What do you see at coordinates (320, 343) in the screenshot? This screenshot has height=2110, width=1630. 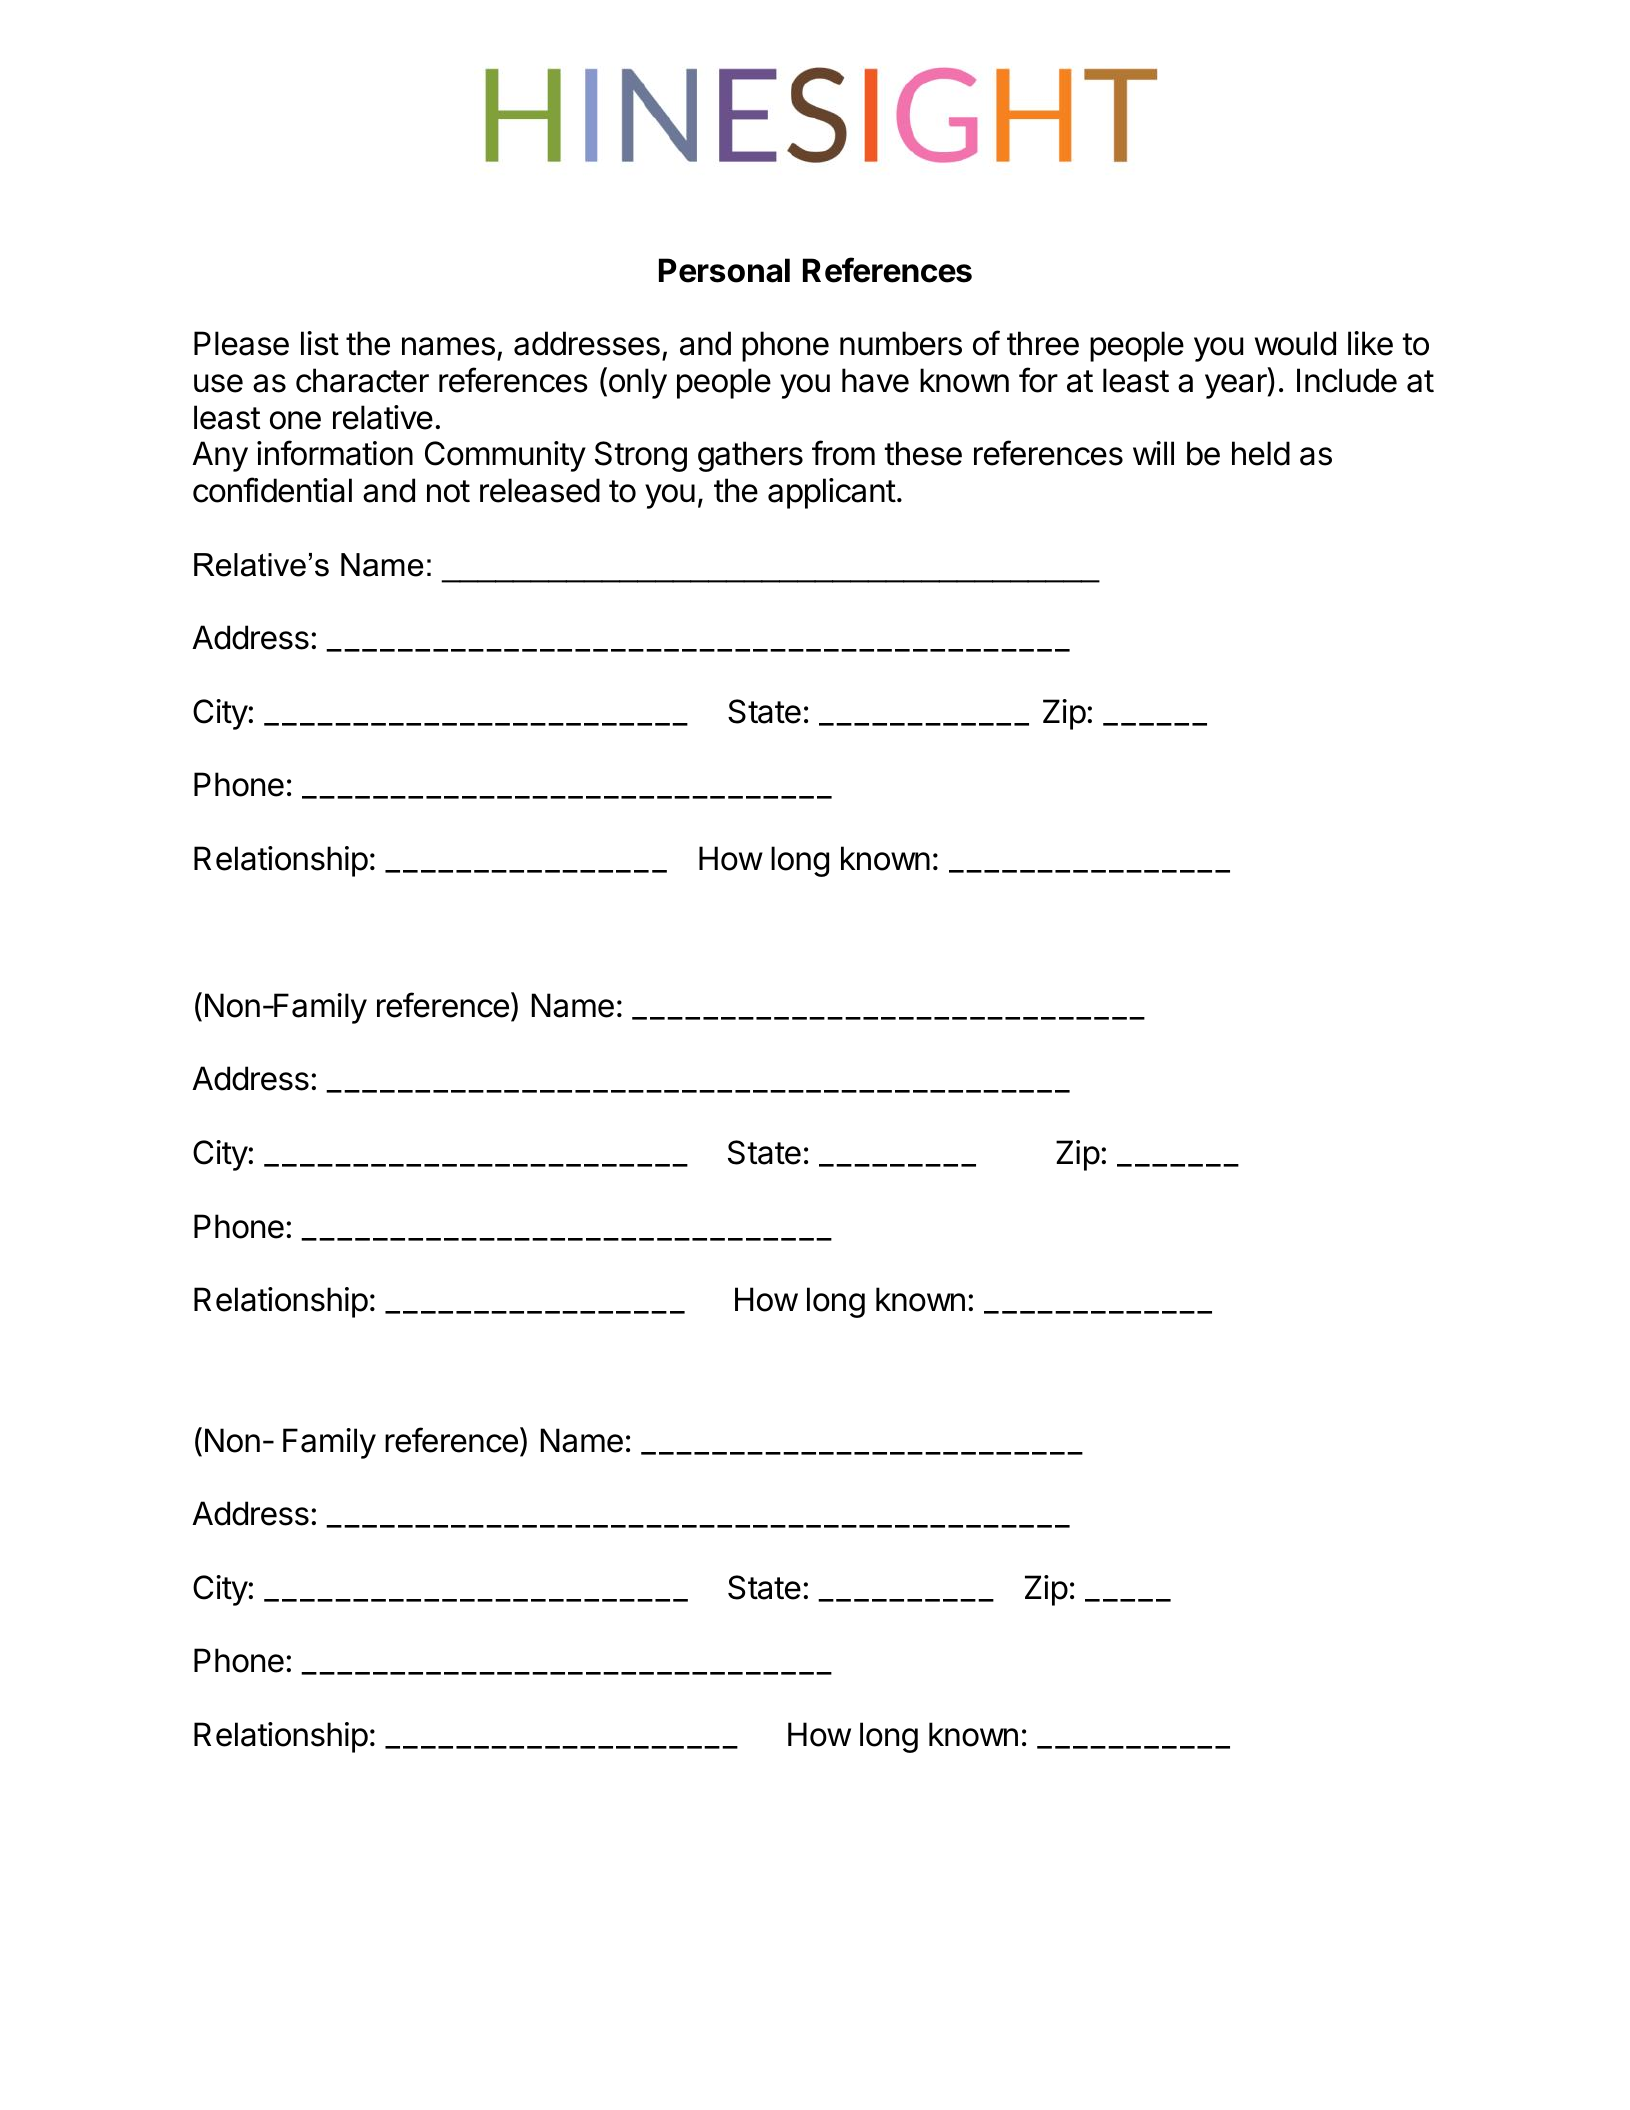 I see `list` at bounding box center [320, 343].
